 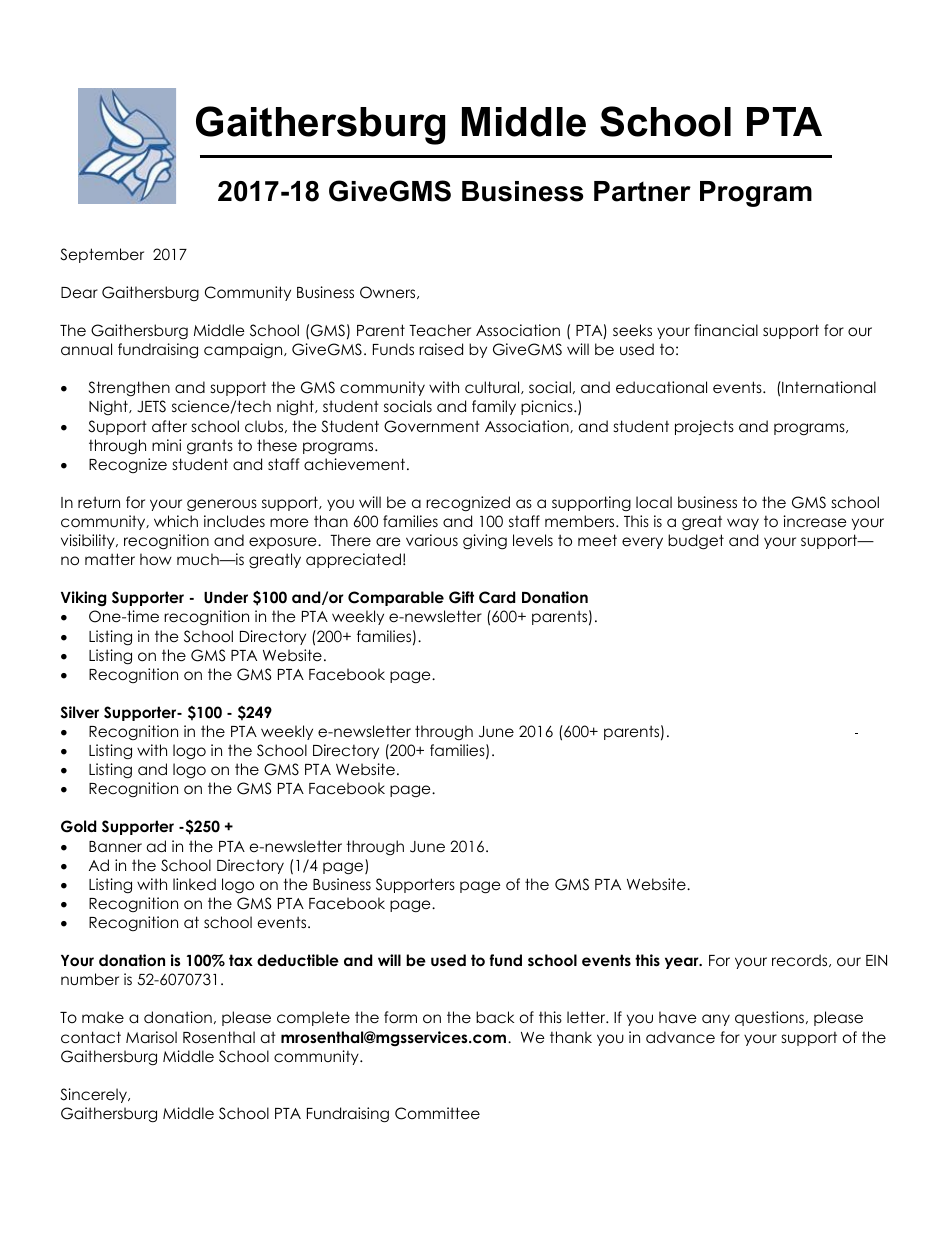 What do you see at coordinates (389, 292) in the page?
I see `Owners` at bounding box center [389, 292].
